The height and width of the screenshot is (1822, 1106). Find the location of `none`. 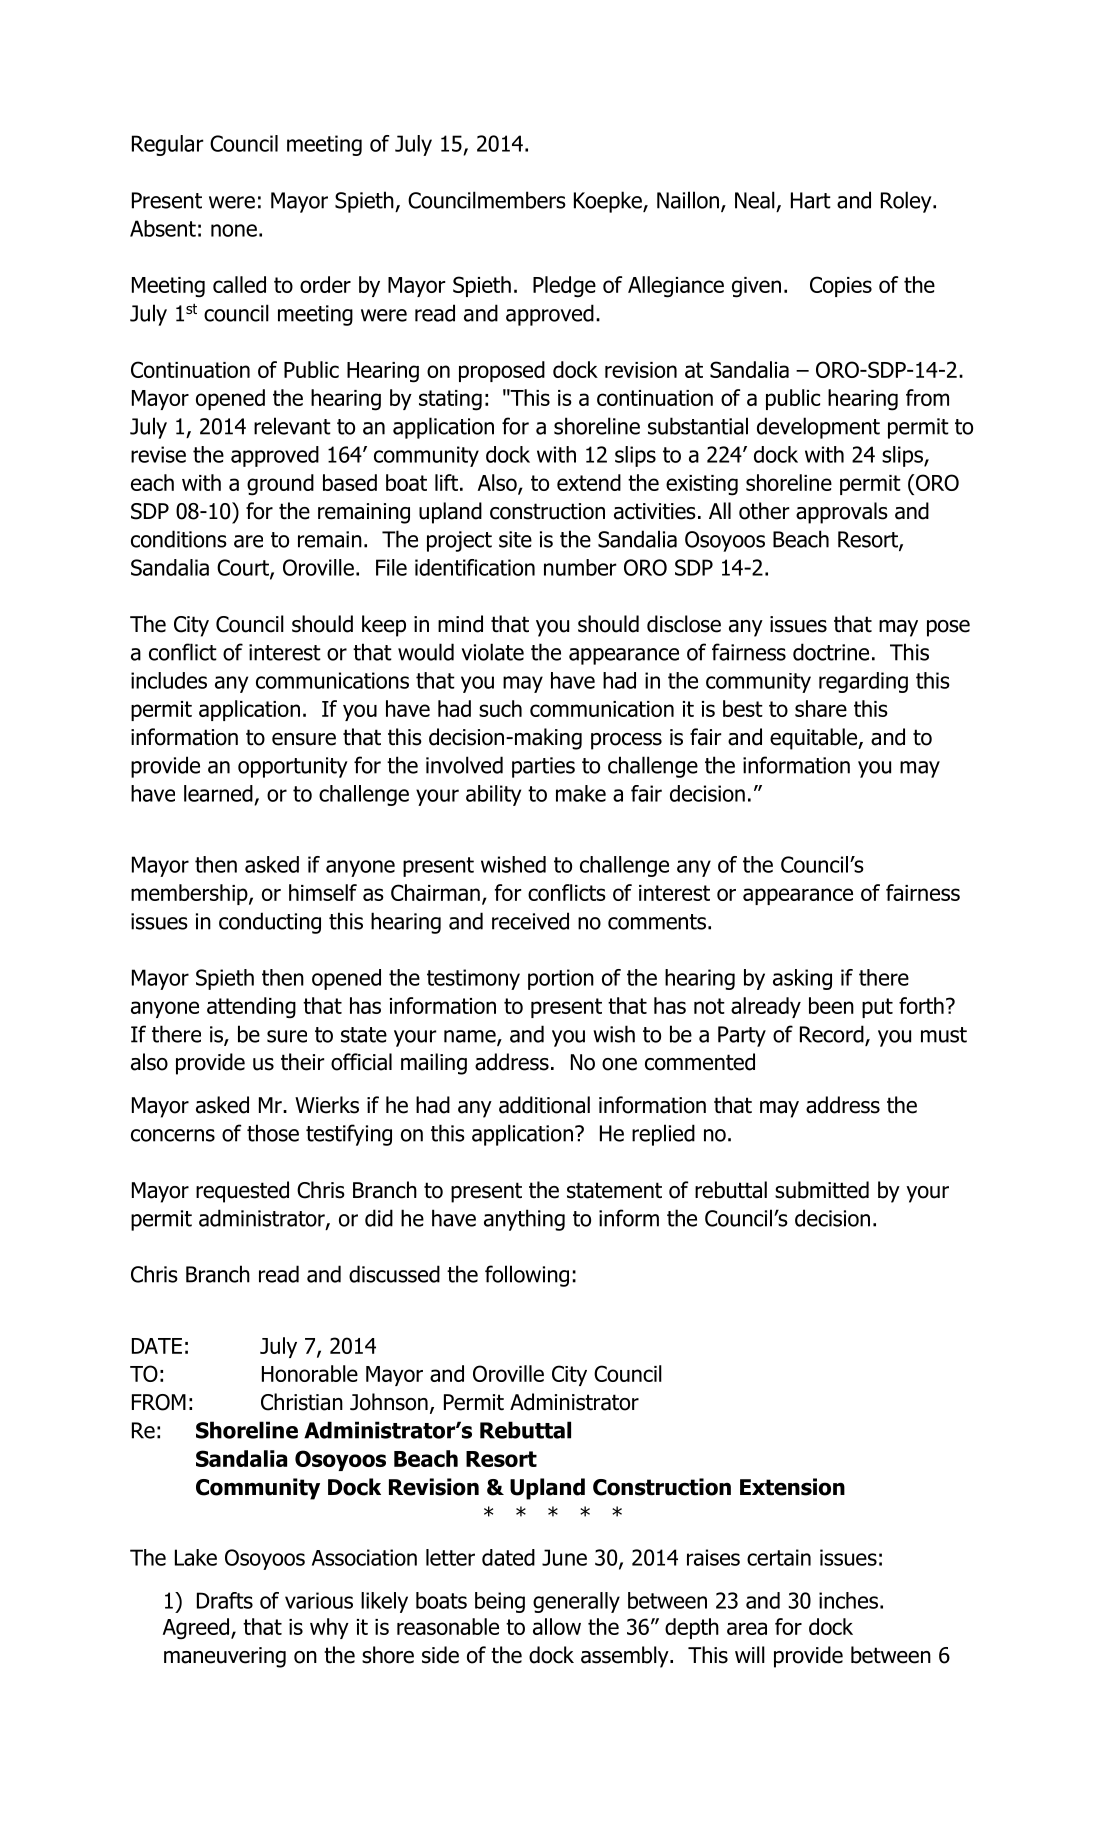

none is located at coordinates (234, 230).
